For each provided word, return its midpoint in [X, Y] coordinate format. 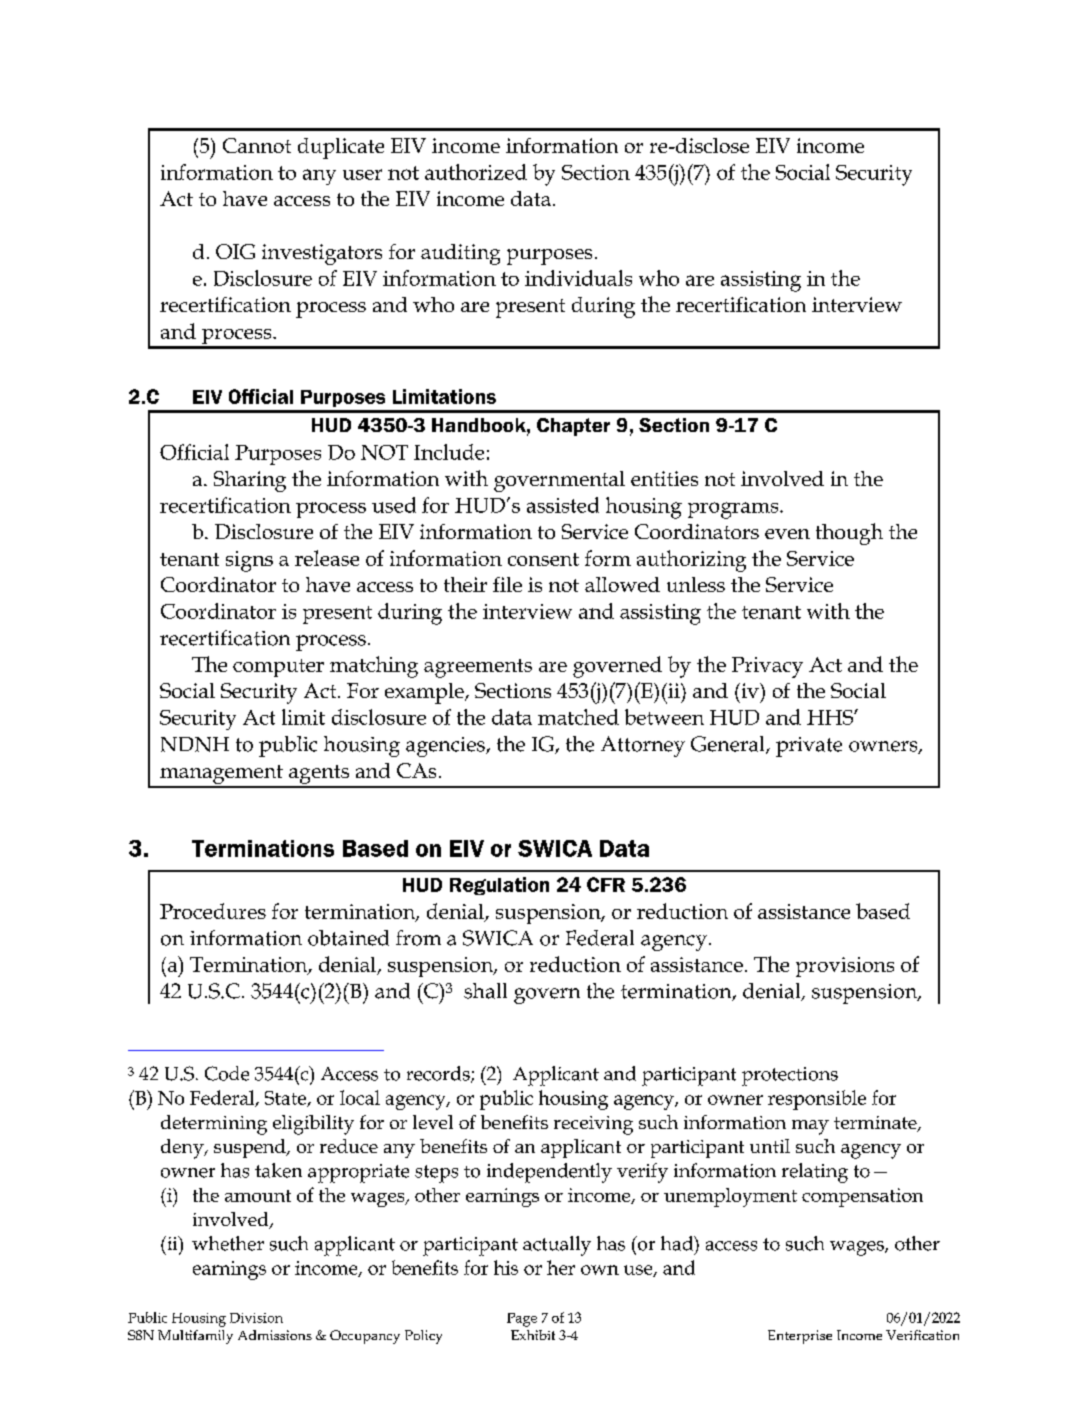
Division [256, 1318]
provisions [845, 967]
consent [543, 559]
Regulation [499, 886]
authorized [476, 172]
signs [249, 561]
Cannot [257, 145]
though [849, 534]
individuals [578, 278]
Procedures [213, 911]
